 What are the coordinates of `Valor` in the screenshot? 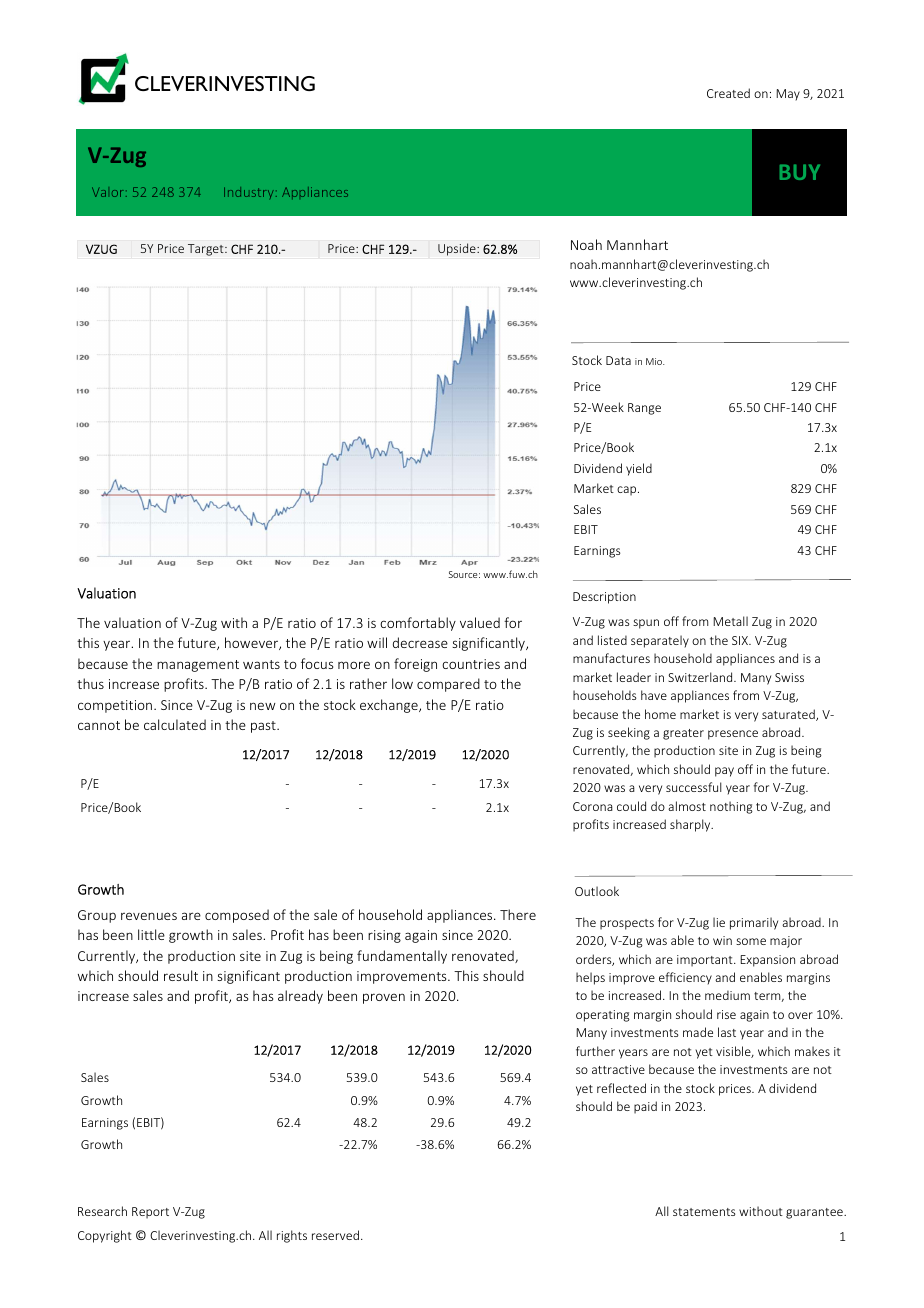 It's located at (107, 192).
